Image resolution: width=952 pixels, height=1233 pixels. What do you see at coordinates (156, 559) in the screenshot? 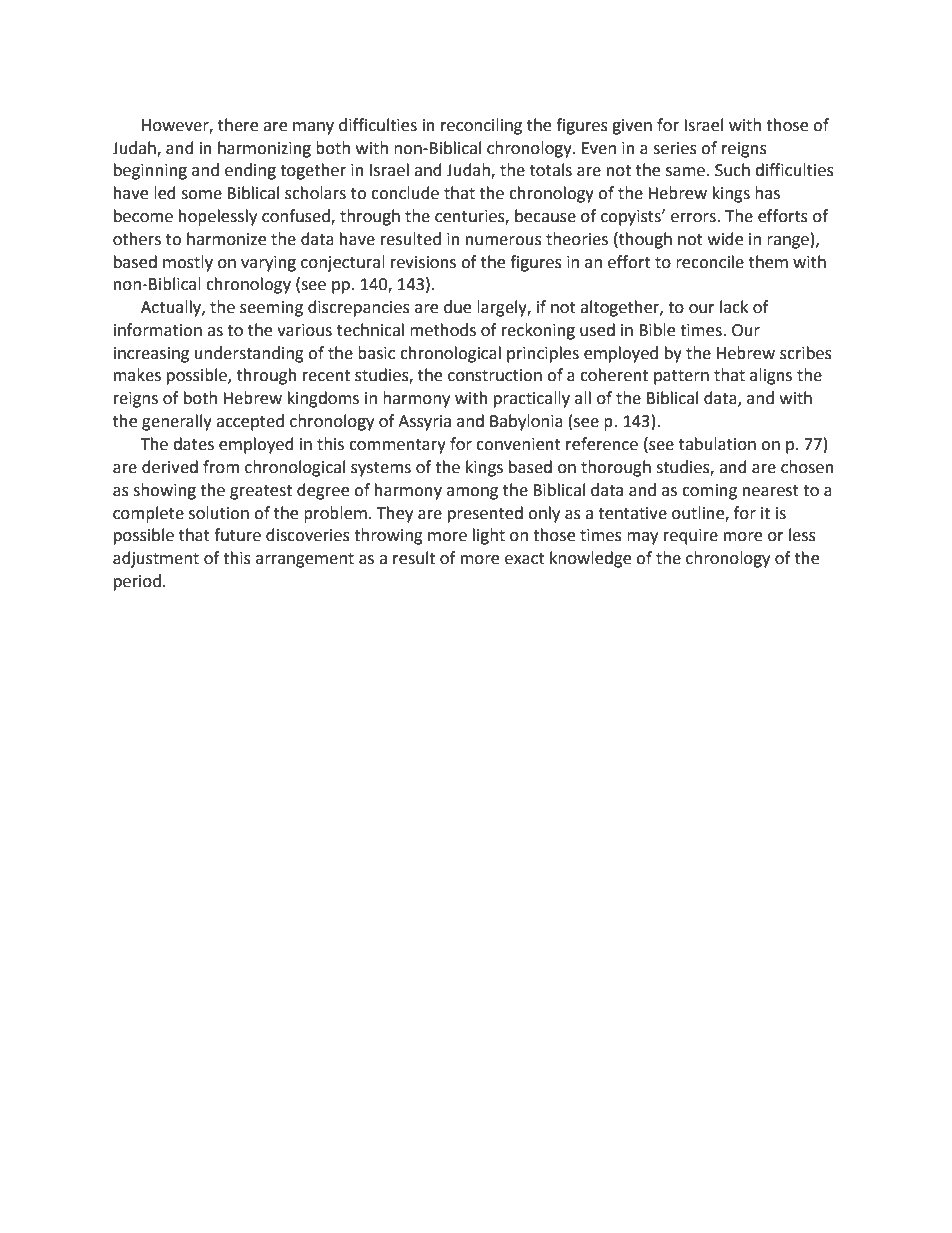
I see `adjustment` at bounding box center [156, 559].
